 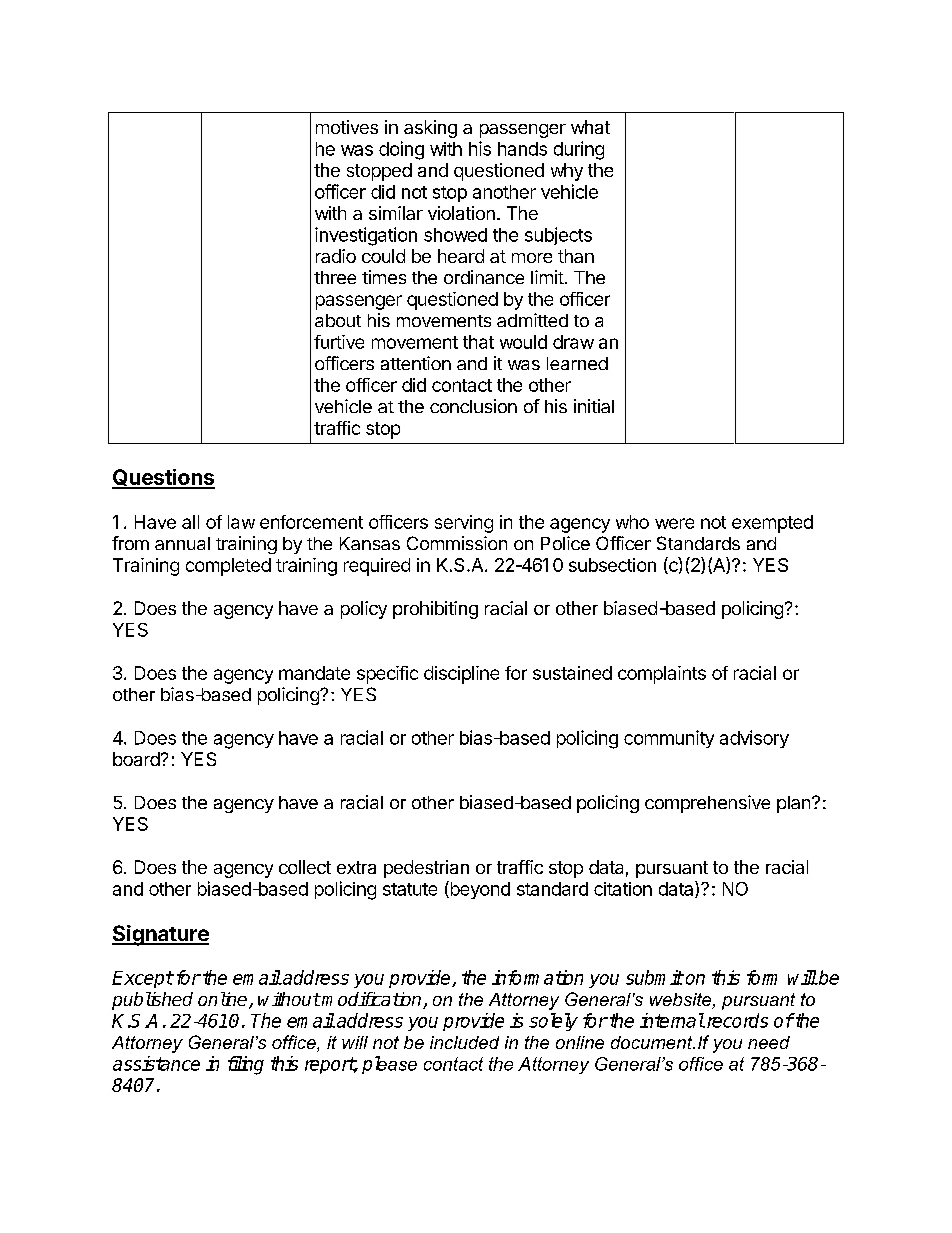 What do you see at coordinates (590, 127) in the image?
I see `what` at bounding box center [590, 127].
